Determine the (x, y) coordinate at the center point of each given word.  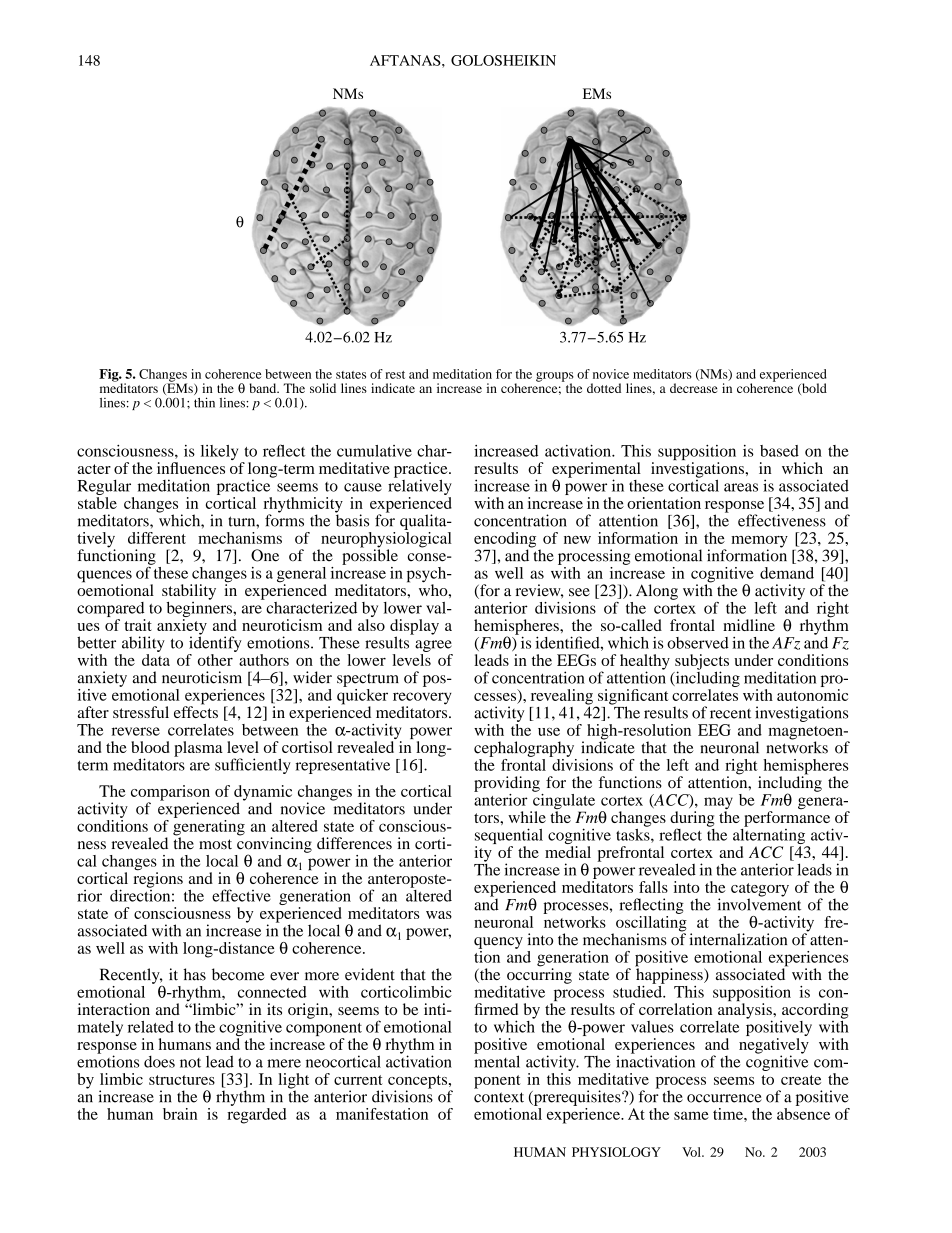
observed (698, 643)
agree (433, 646)
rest (395, 375)
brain (180, 1114)
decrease (693, 388)
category (760, 891)
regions (158, 879)
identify (215, 643)
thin (204, 402)
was (439, 915)
